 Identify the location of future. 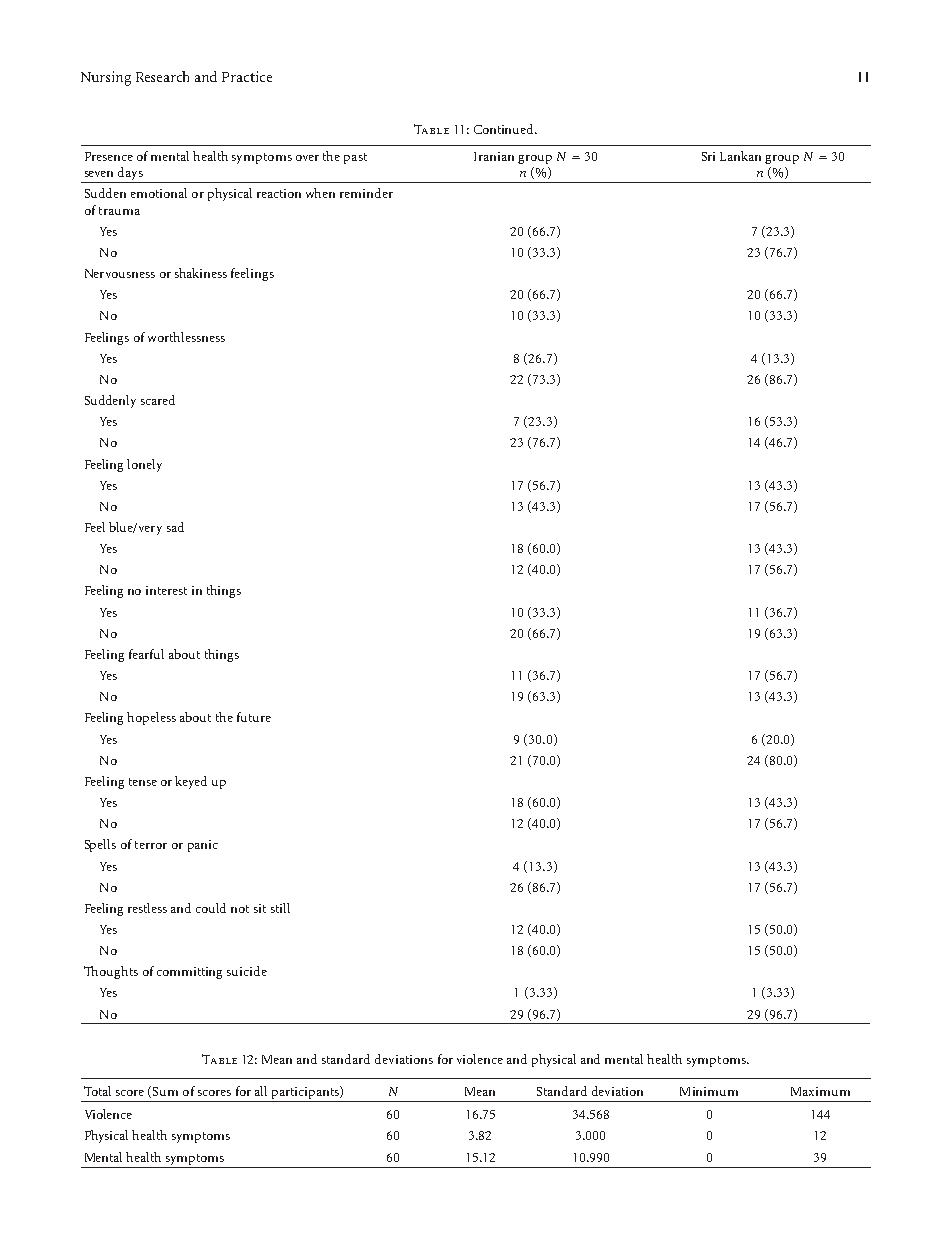
(254, 717).
